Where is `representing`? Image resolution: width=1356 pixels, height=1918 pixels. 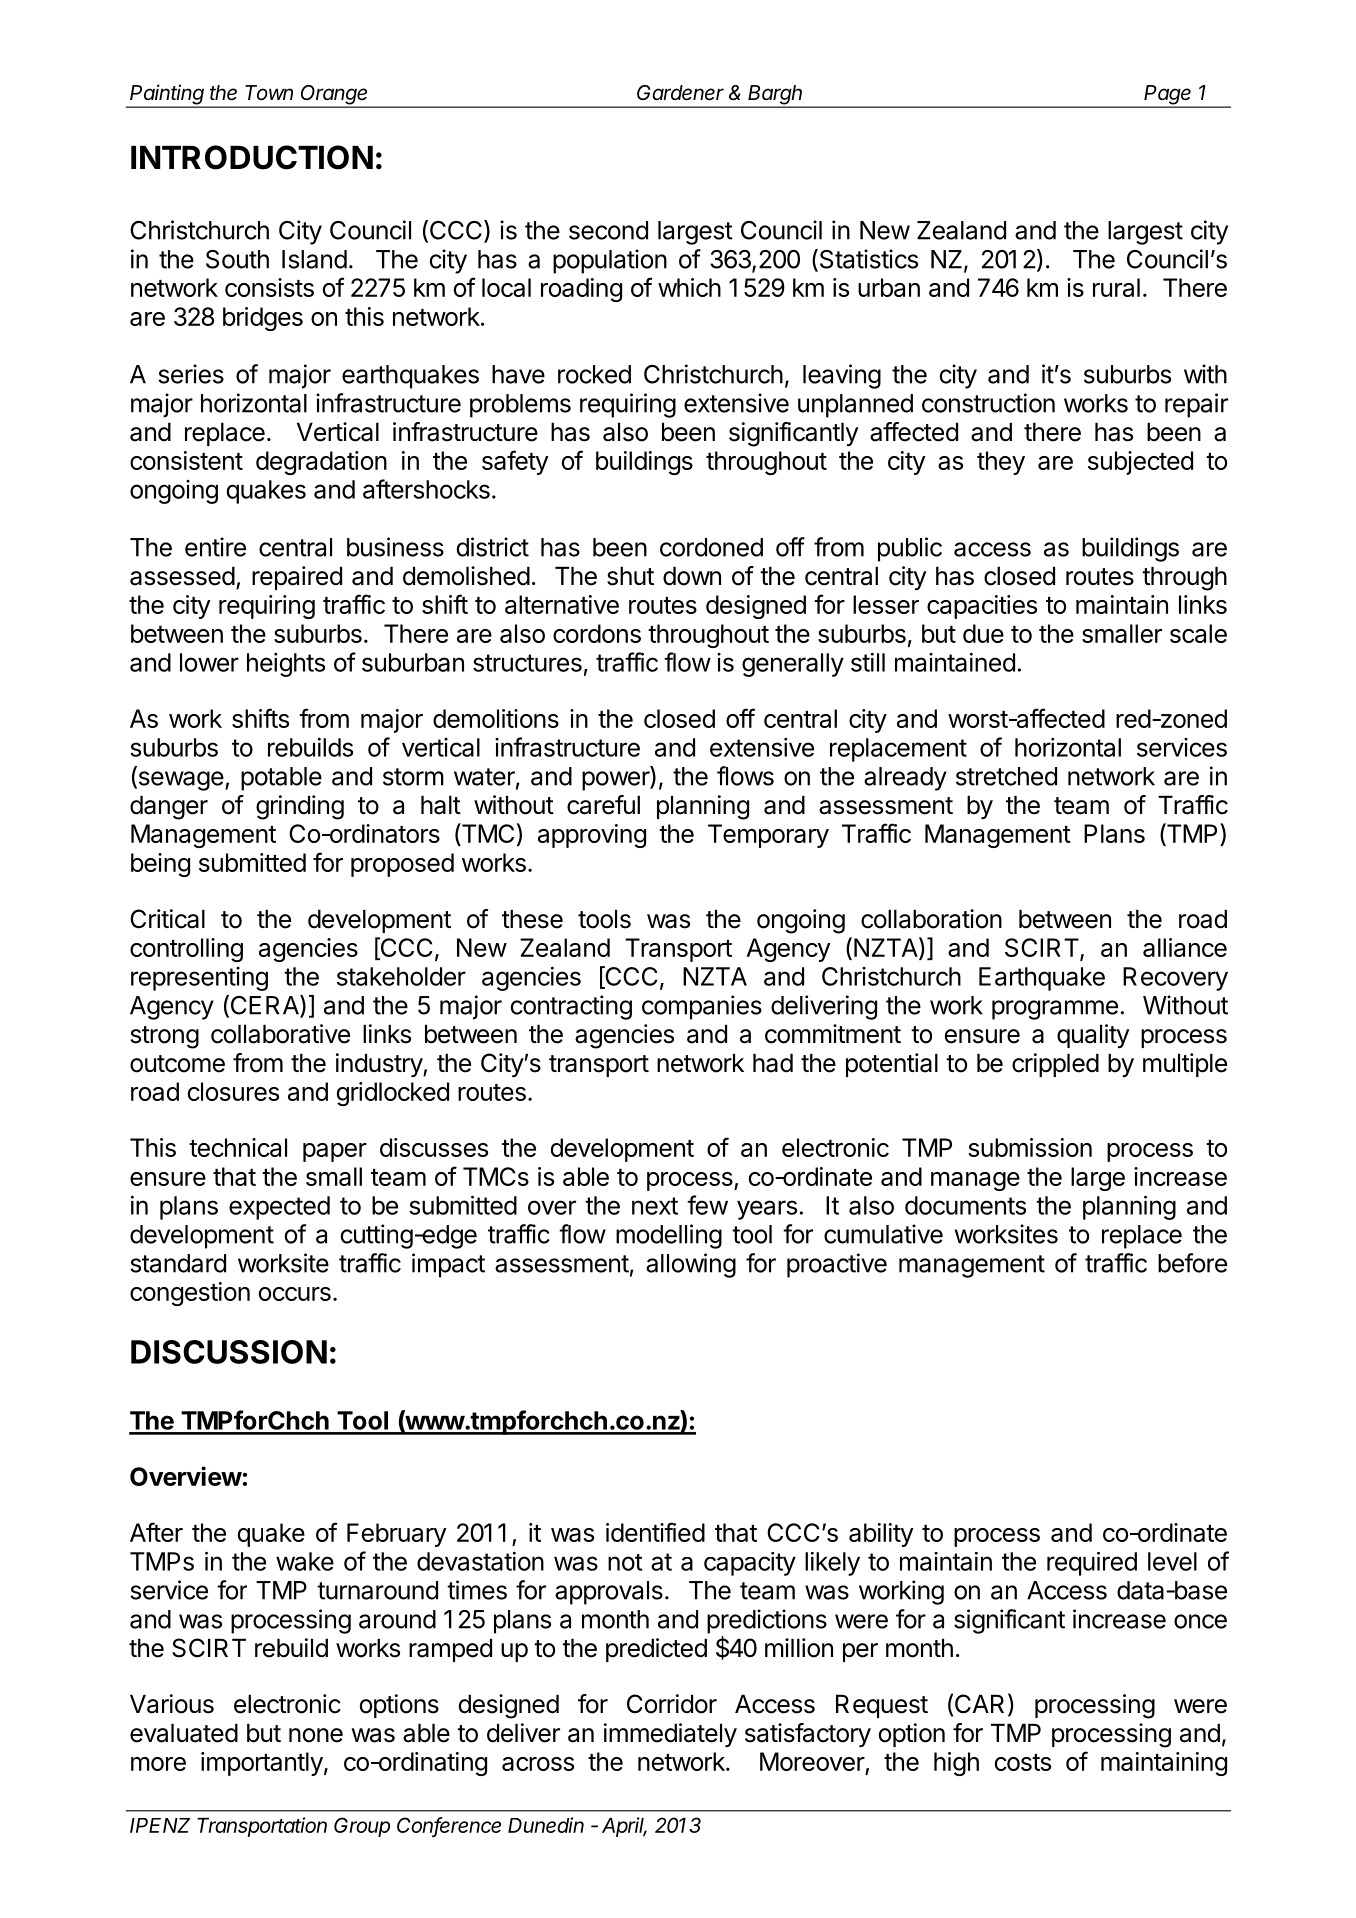
representing is located at coordinates (199, 979).
